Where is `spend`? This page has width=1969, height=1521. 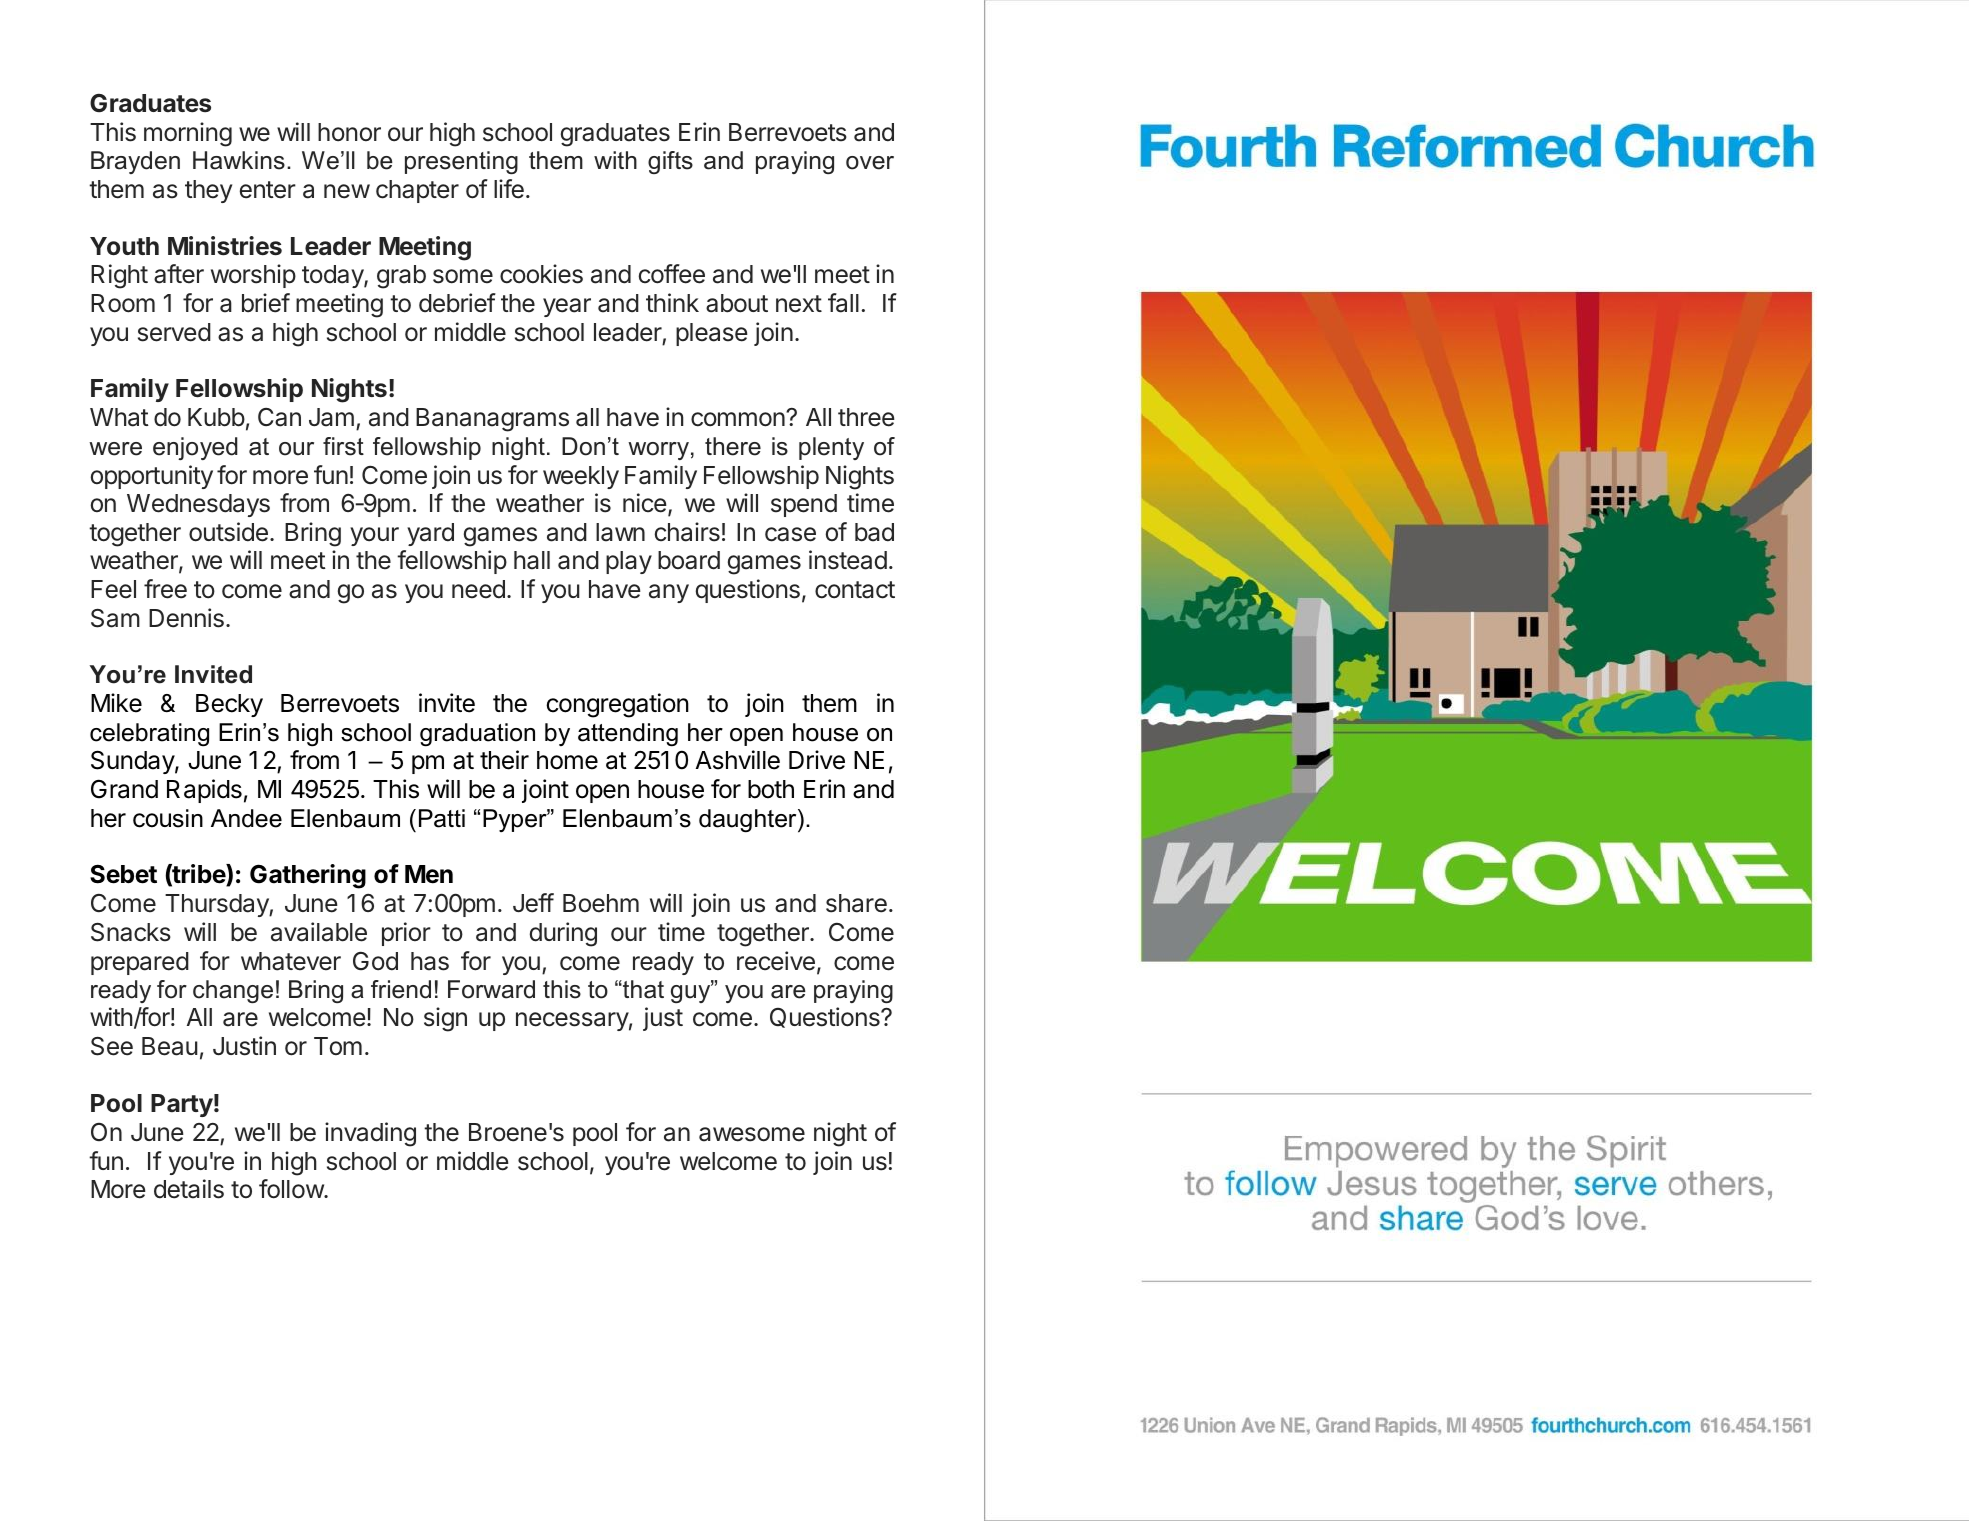 spend is located at coordinates (804, 505).
